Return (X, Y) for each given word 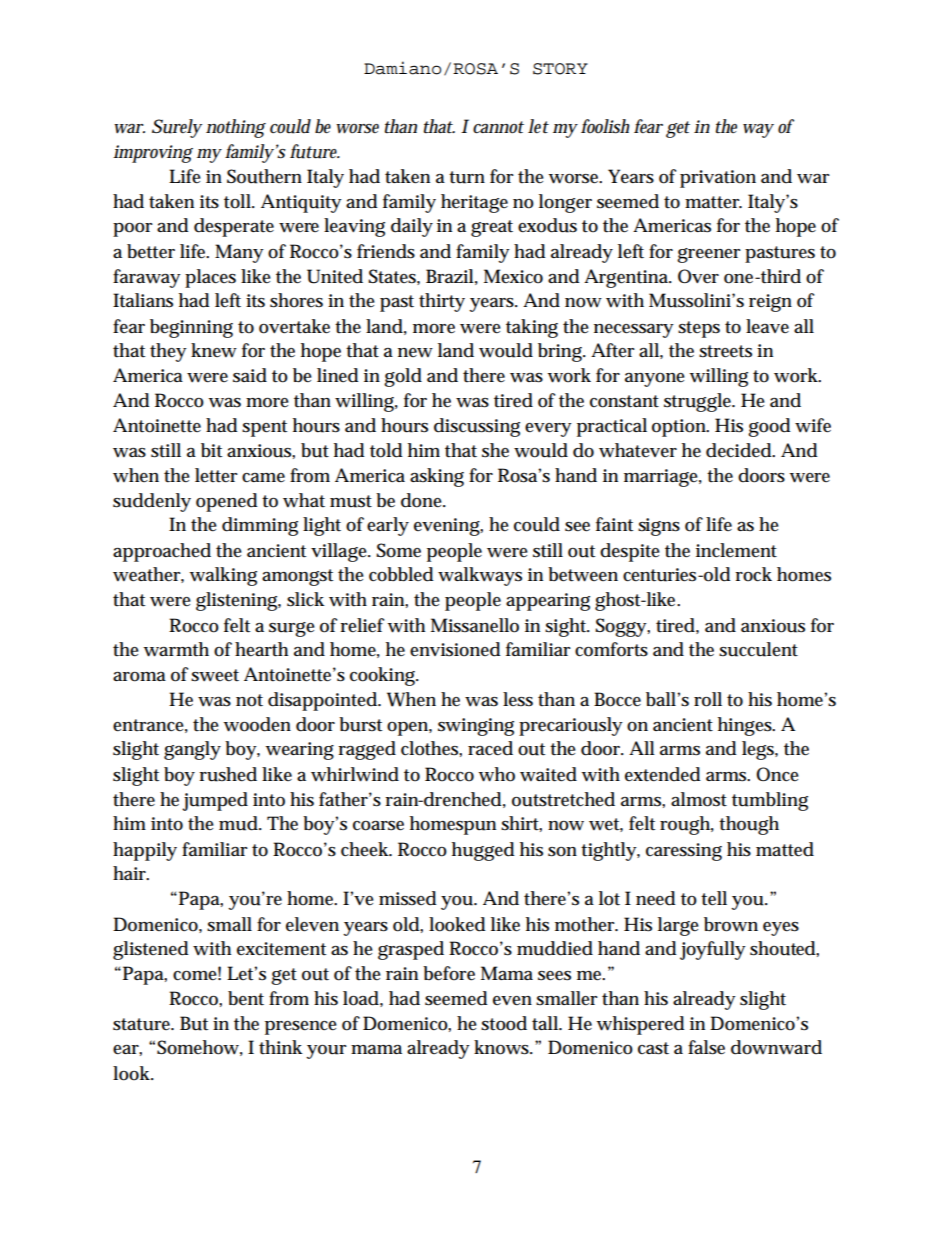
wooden (257, 724)
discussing (477, 427)
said (250, 375)
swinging (476, 727)
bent (246, 998)
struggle (699, 402)
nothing (236, 128)
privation (718, 179)
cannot (498, 127)
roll (708, 699)
